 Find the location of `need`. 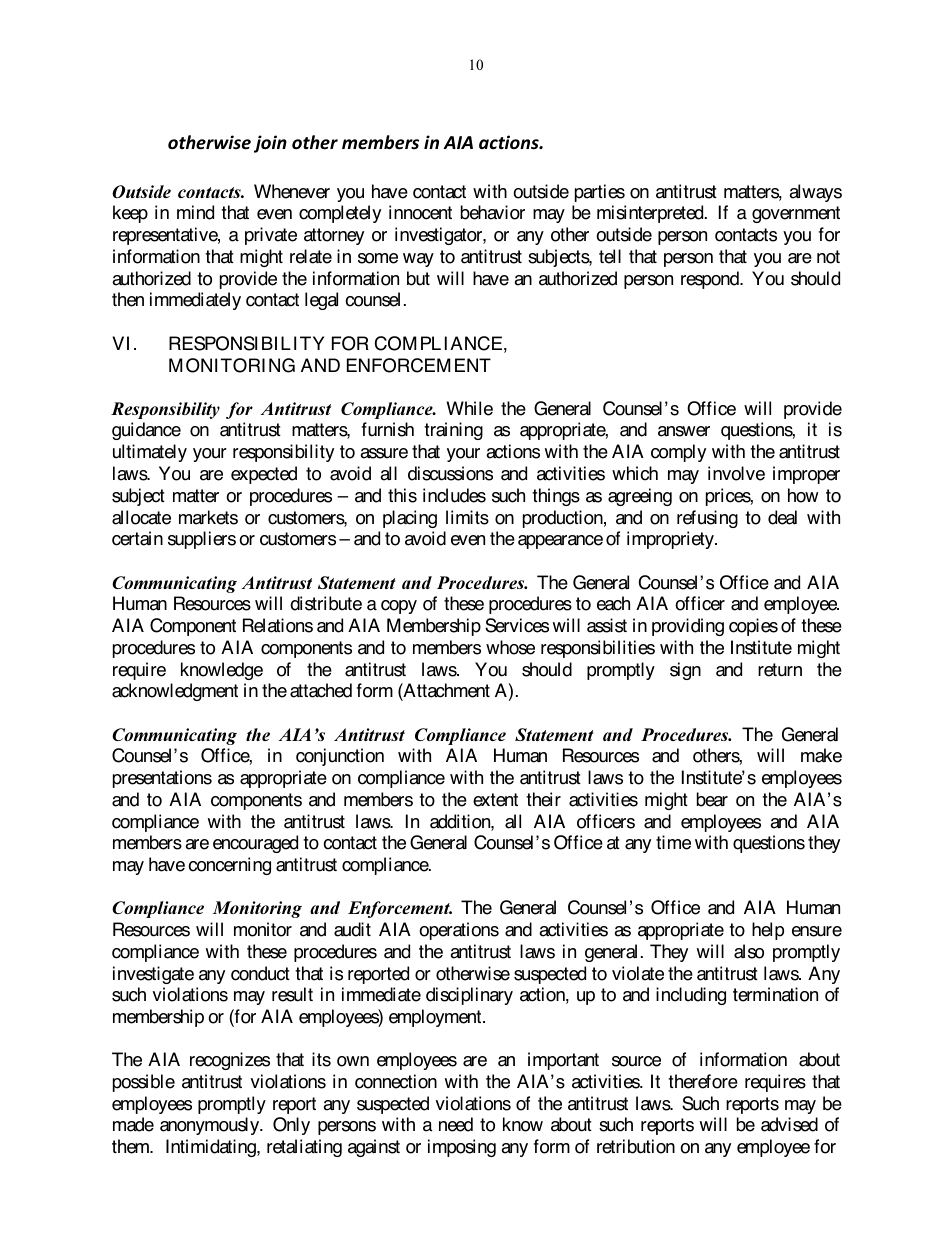

need is located at coordinates (456, 1124).
